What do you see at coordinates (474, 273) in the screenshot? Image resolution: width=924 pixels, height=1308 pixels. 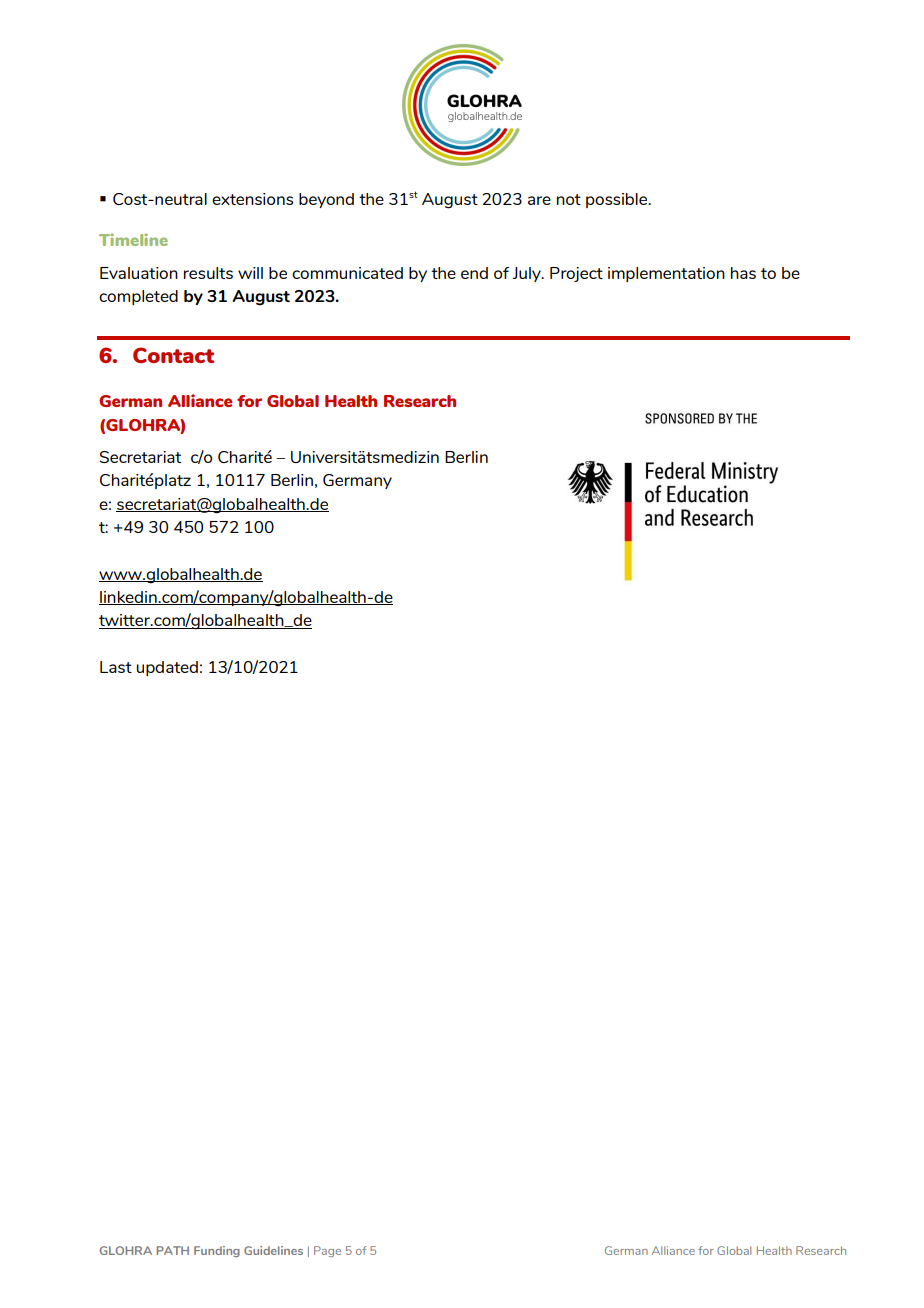 I see `end` at bounding box center [474, 273].
